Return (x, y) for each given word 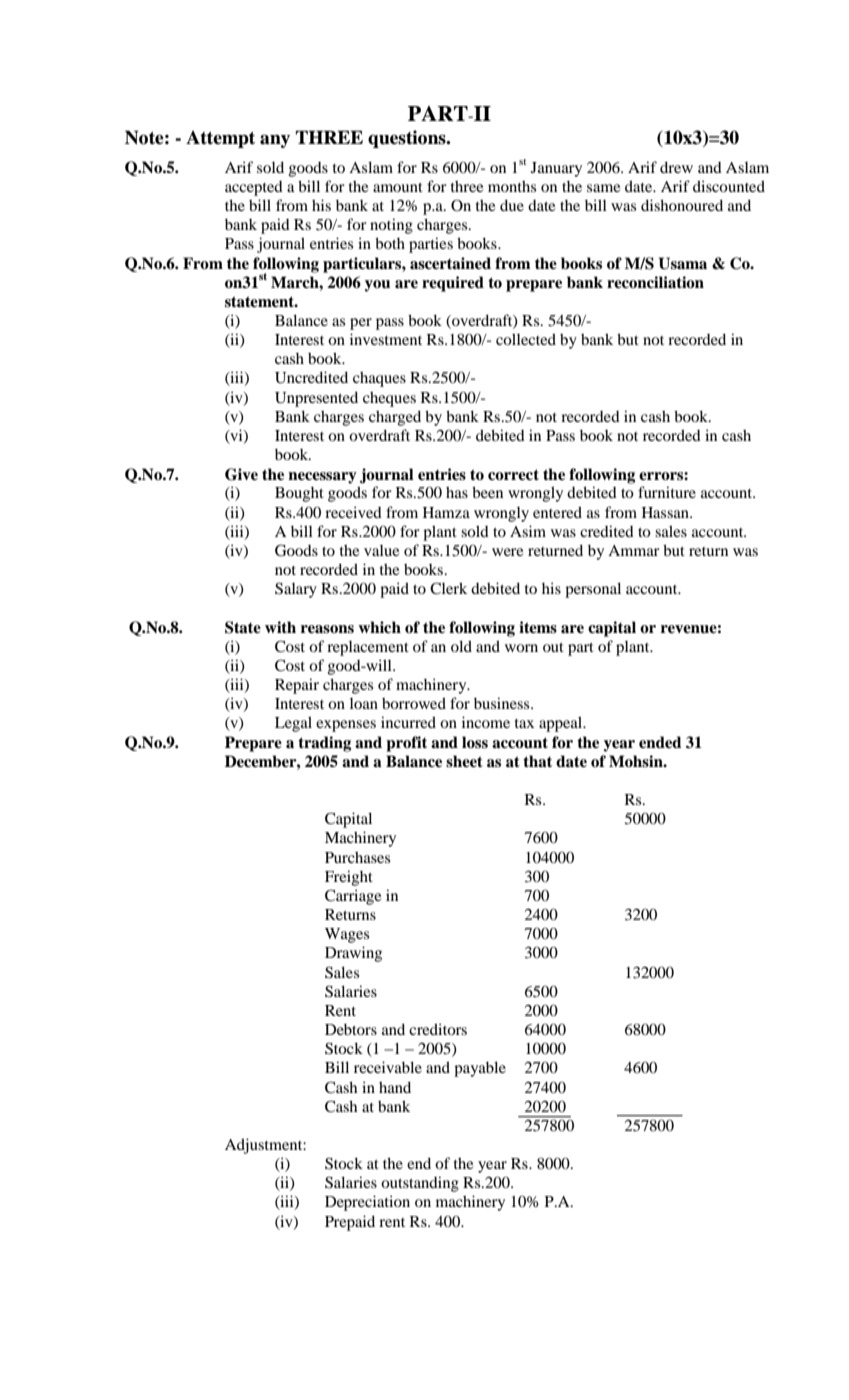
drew (676, 167)
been (487, 492)
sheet (464, 761)
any (275, 141)
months (512, 186)
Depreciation (367, 1203)
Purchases (357, 857)
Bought (299, 494)
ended (660, 742)
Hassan (667, 512)
